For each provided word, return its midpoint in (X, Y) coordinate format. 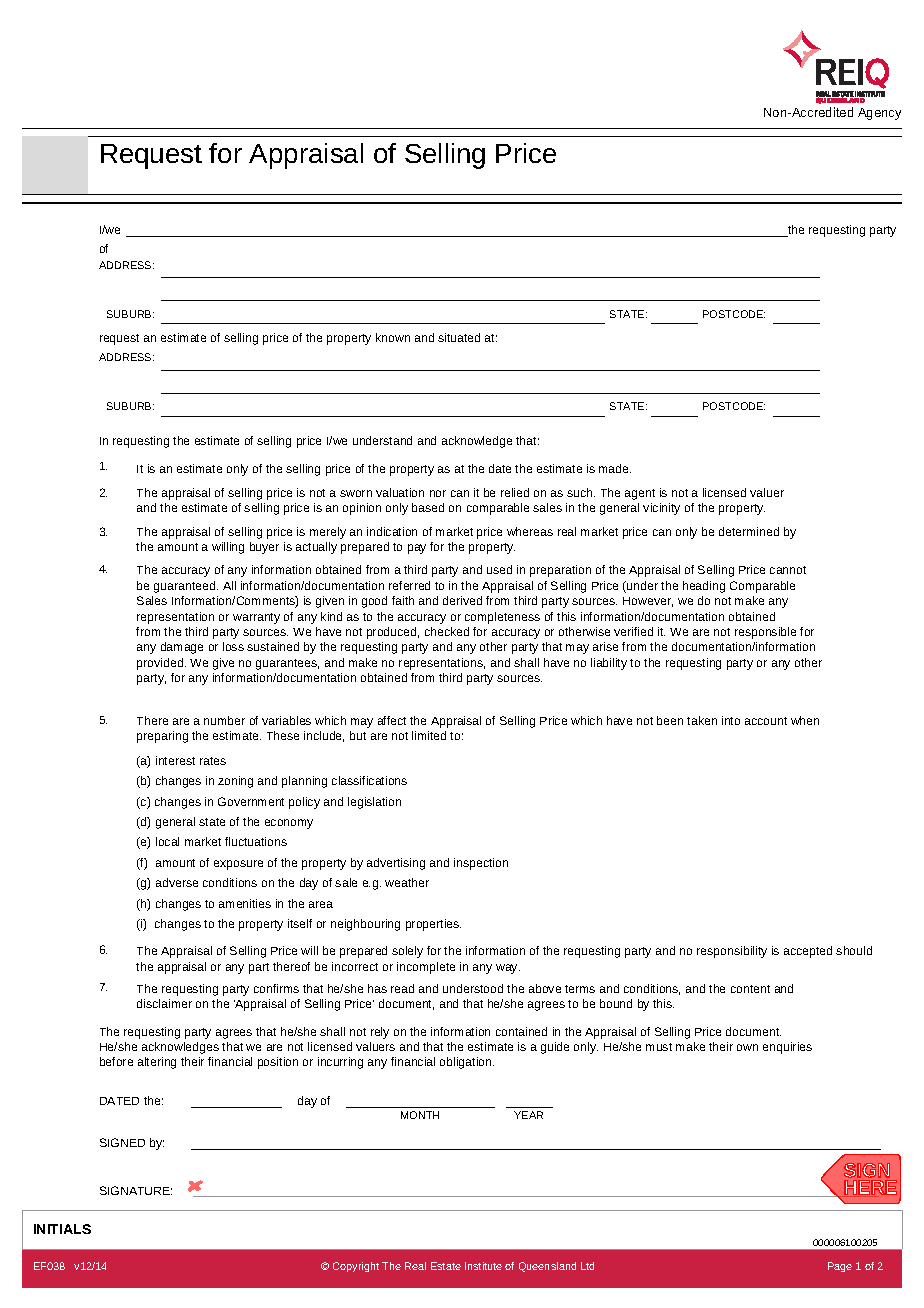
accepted (808, 952)
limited (429, 735)
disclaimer (164, 1003)
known (393, 337)
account (766, 721)
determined (749, 531)
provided (161, 664)
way (508, 969)
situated (459, 337)
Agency (879, 114)
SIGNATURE (136, 1190)
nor (438, 493)
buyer (264, 548)
